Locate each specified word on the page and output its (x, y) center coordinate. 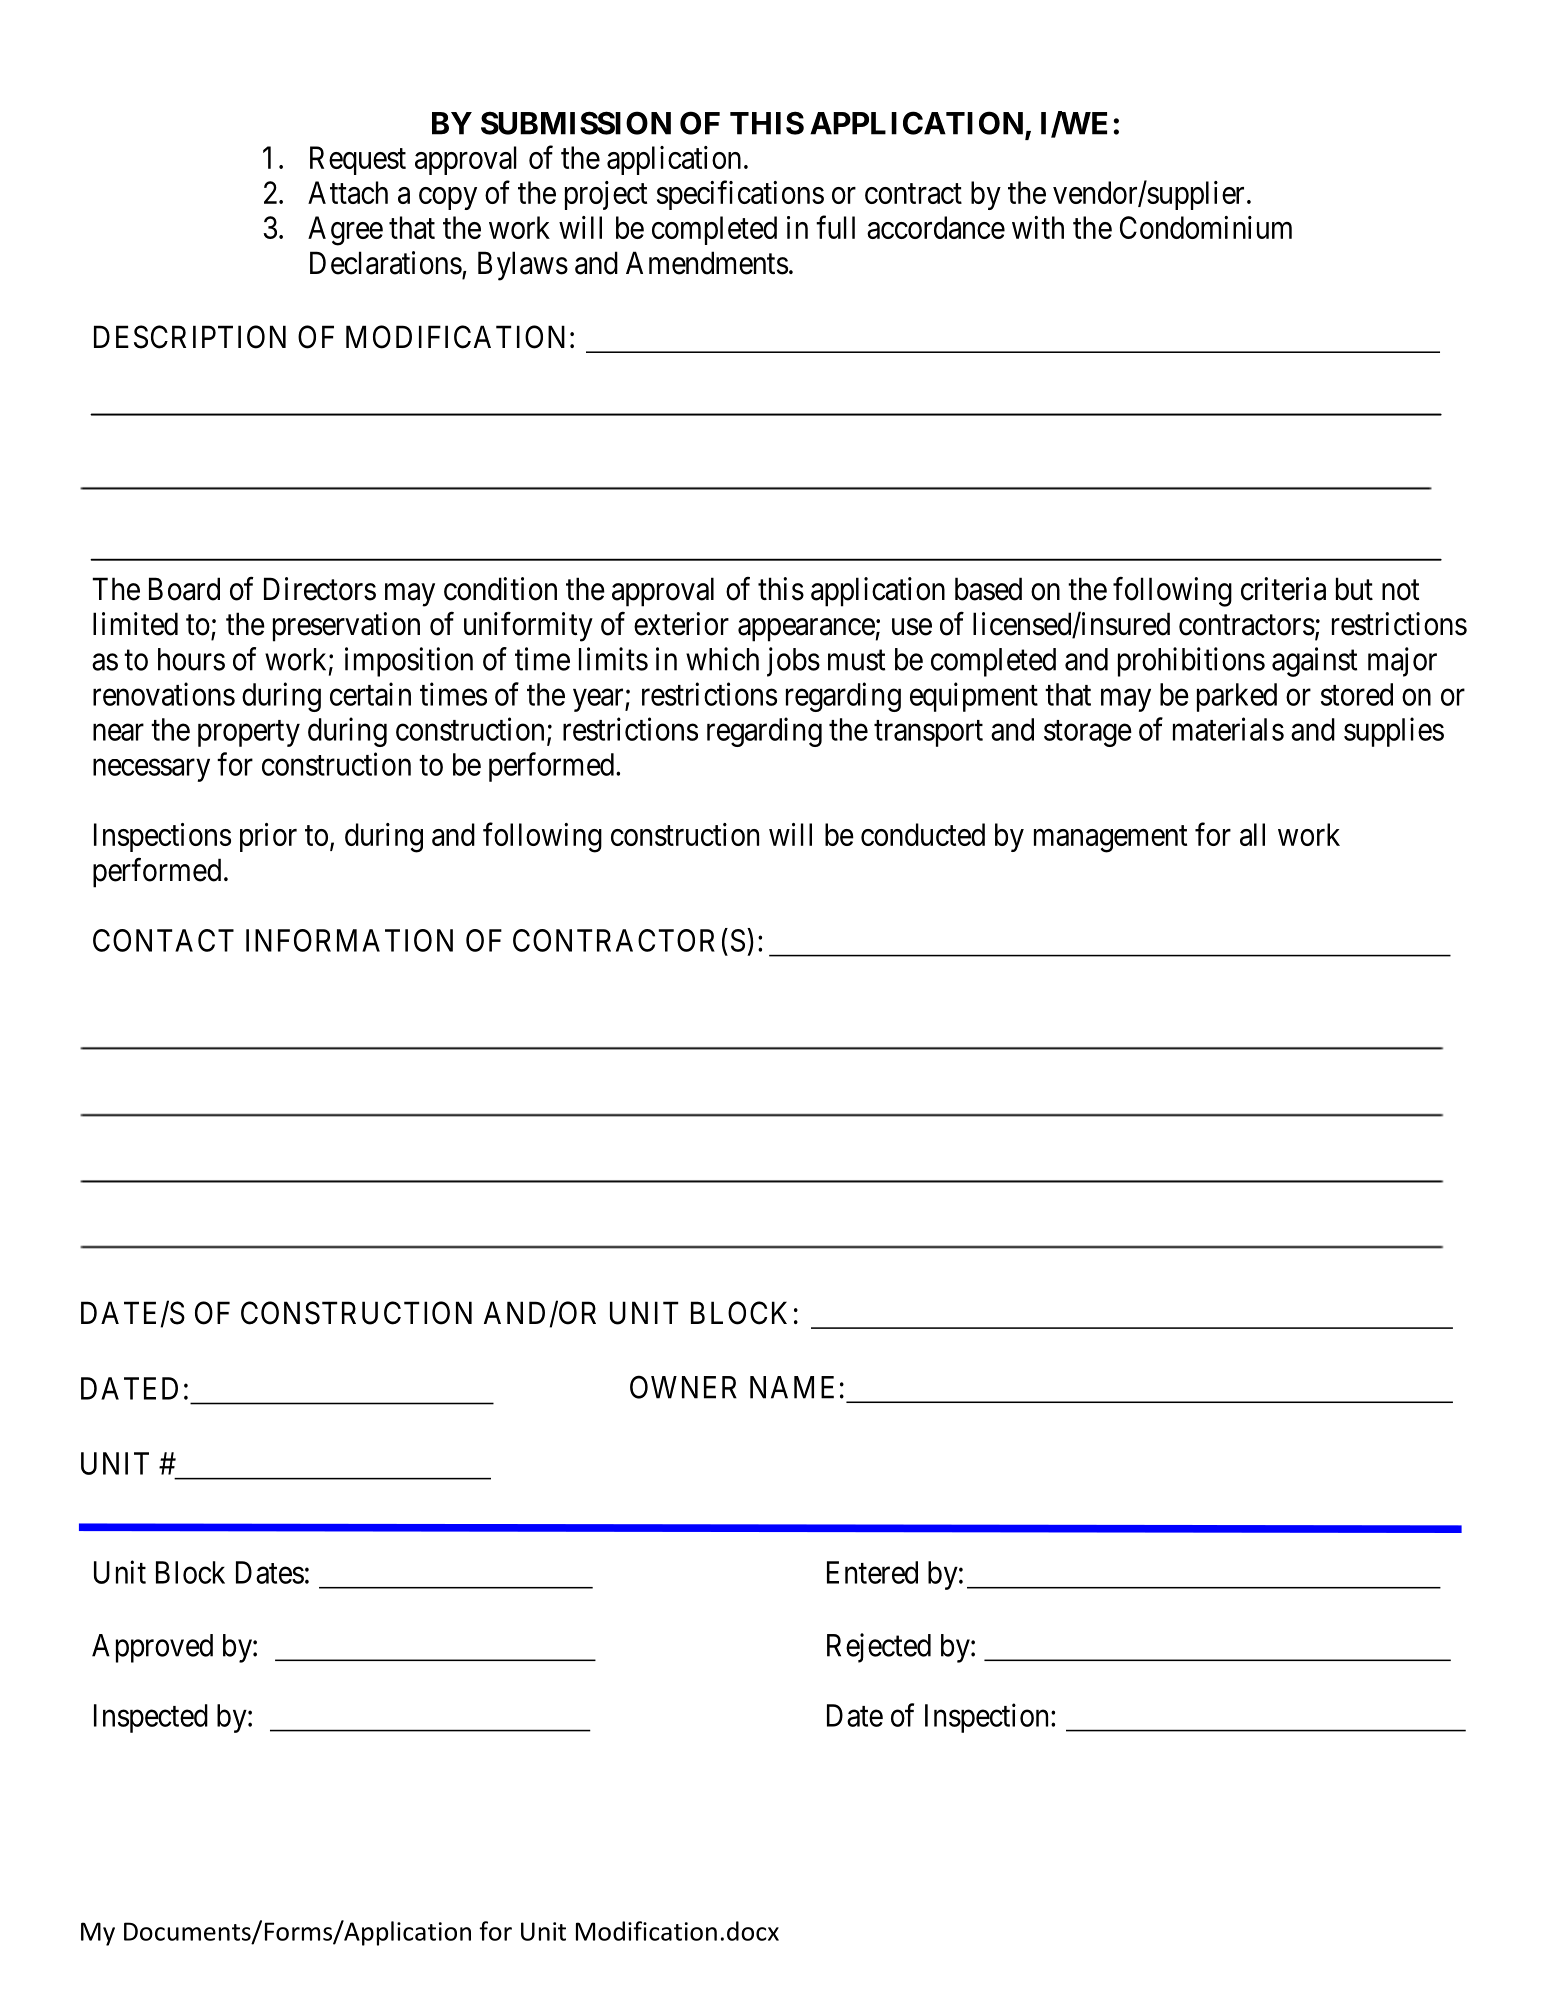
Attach (348, 192)
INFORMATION (349, 940)
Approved (152, 1648)
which (722, 659)
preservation (346, 627)
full (835, 227)
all (1252, 834)
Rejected (879, 1648)
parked (1237, 697)
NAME (792, 1387)
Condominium (1206, 227)
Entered (872, 1572)
